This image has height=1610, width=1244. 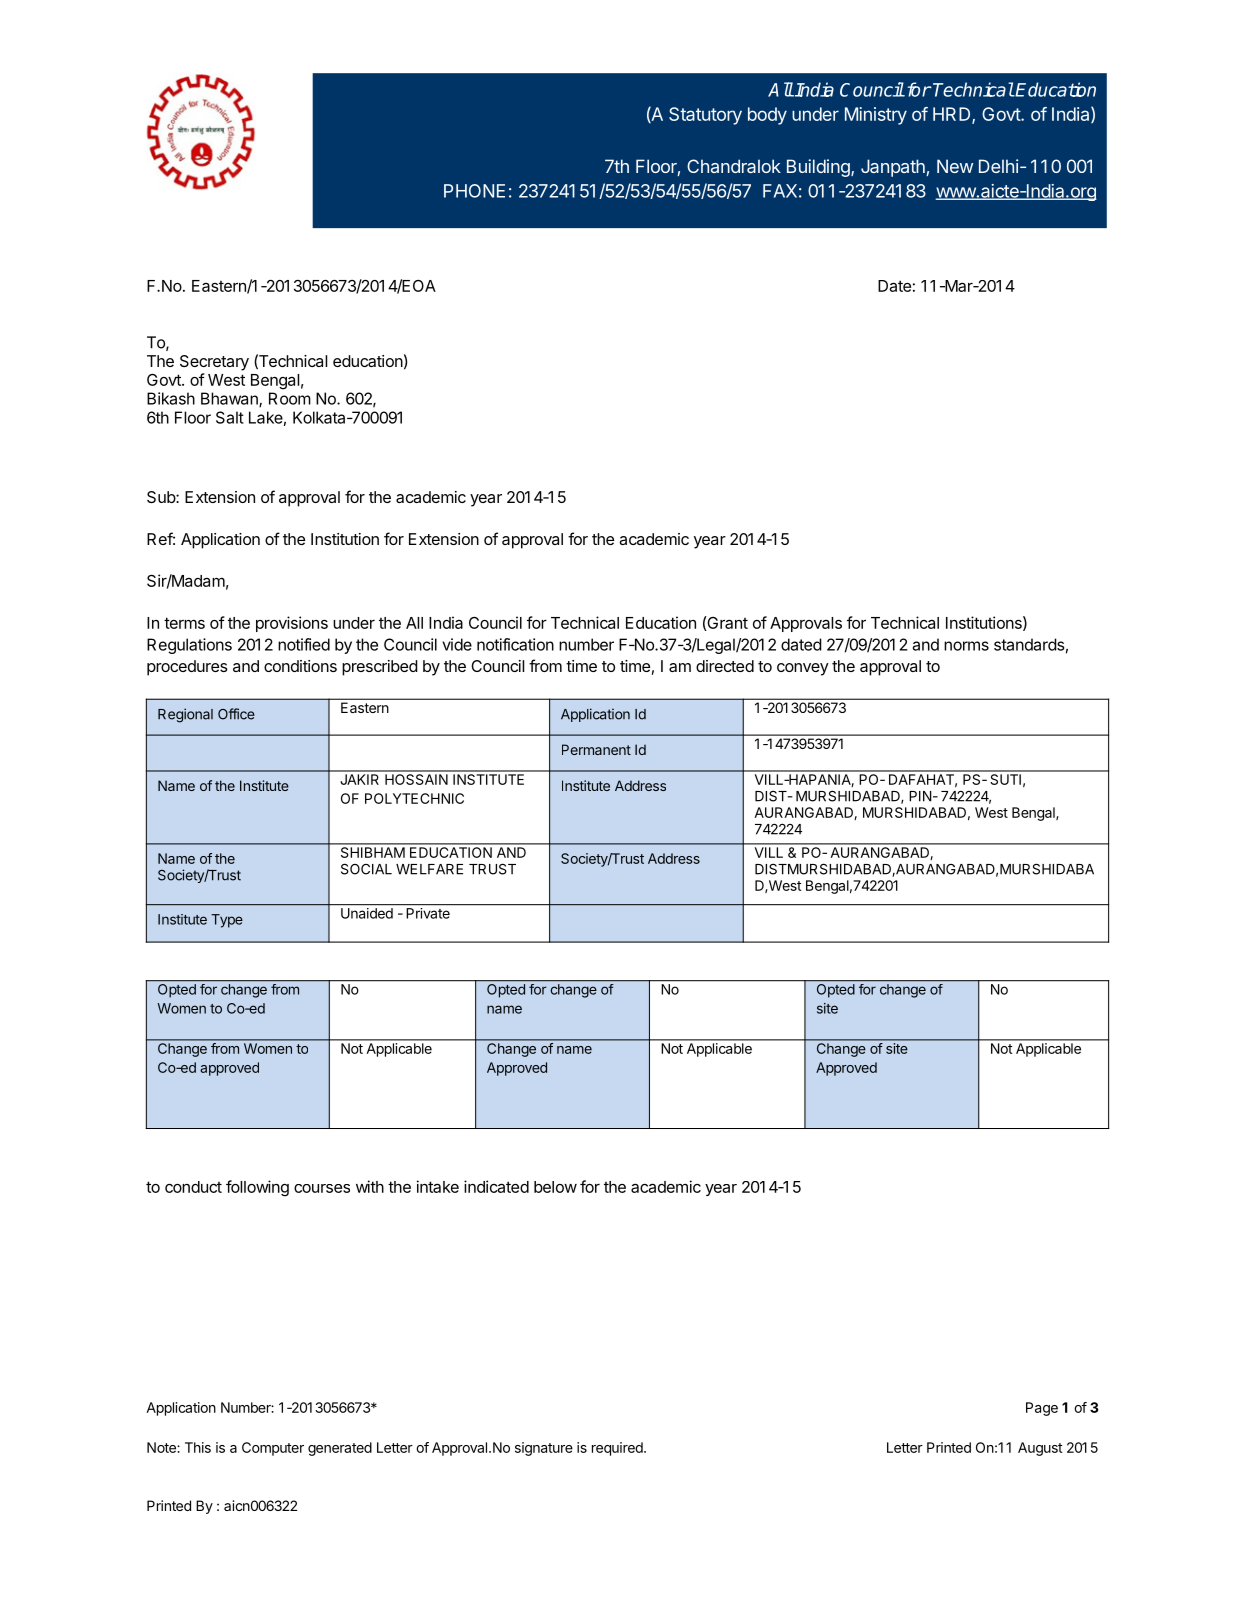 I want to click on Office, so click(x=236, y=714).
